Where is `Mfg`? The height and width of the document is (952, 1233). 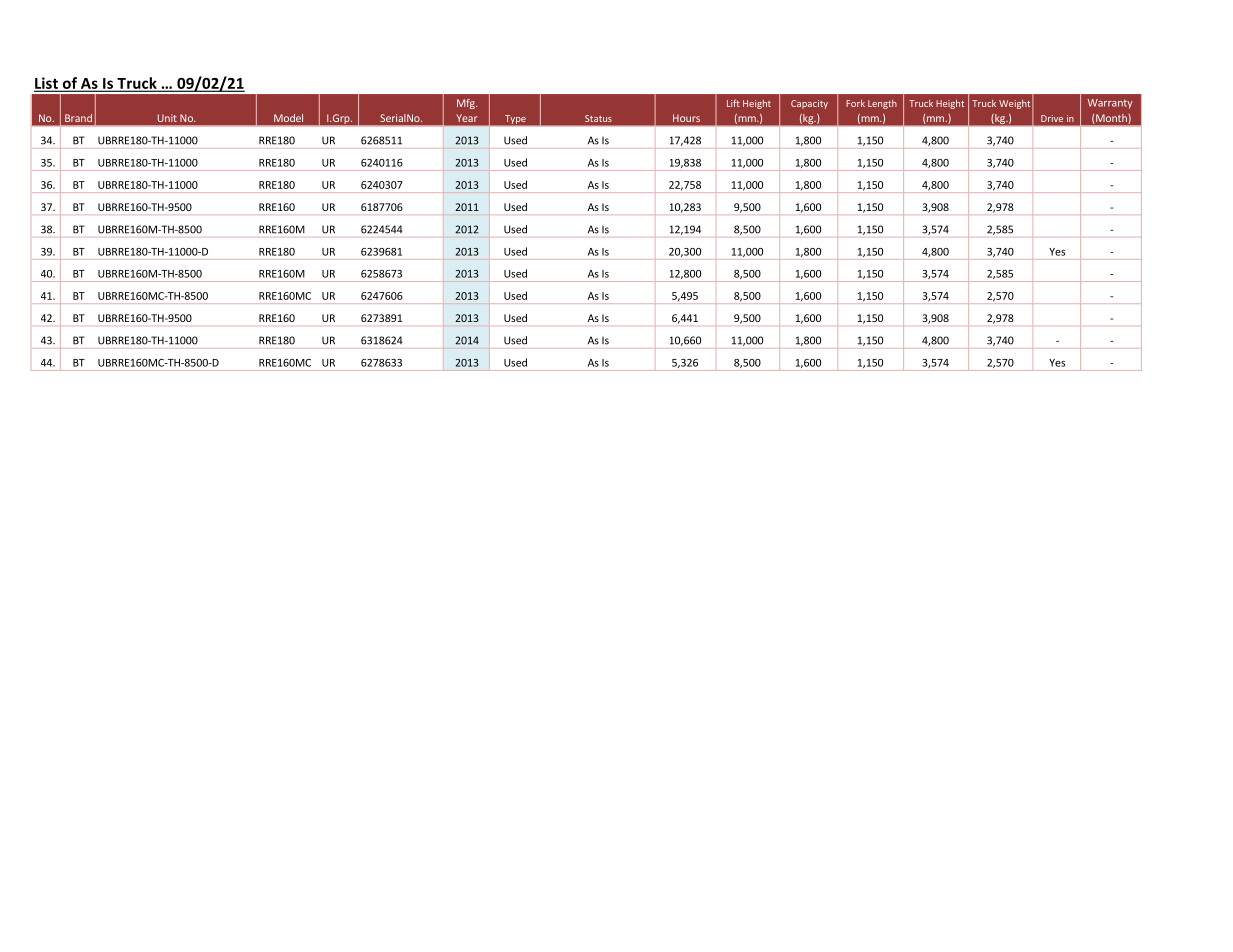 Mfg is located at coordinates (467, 104).
